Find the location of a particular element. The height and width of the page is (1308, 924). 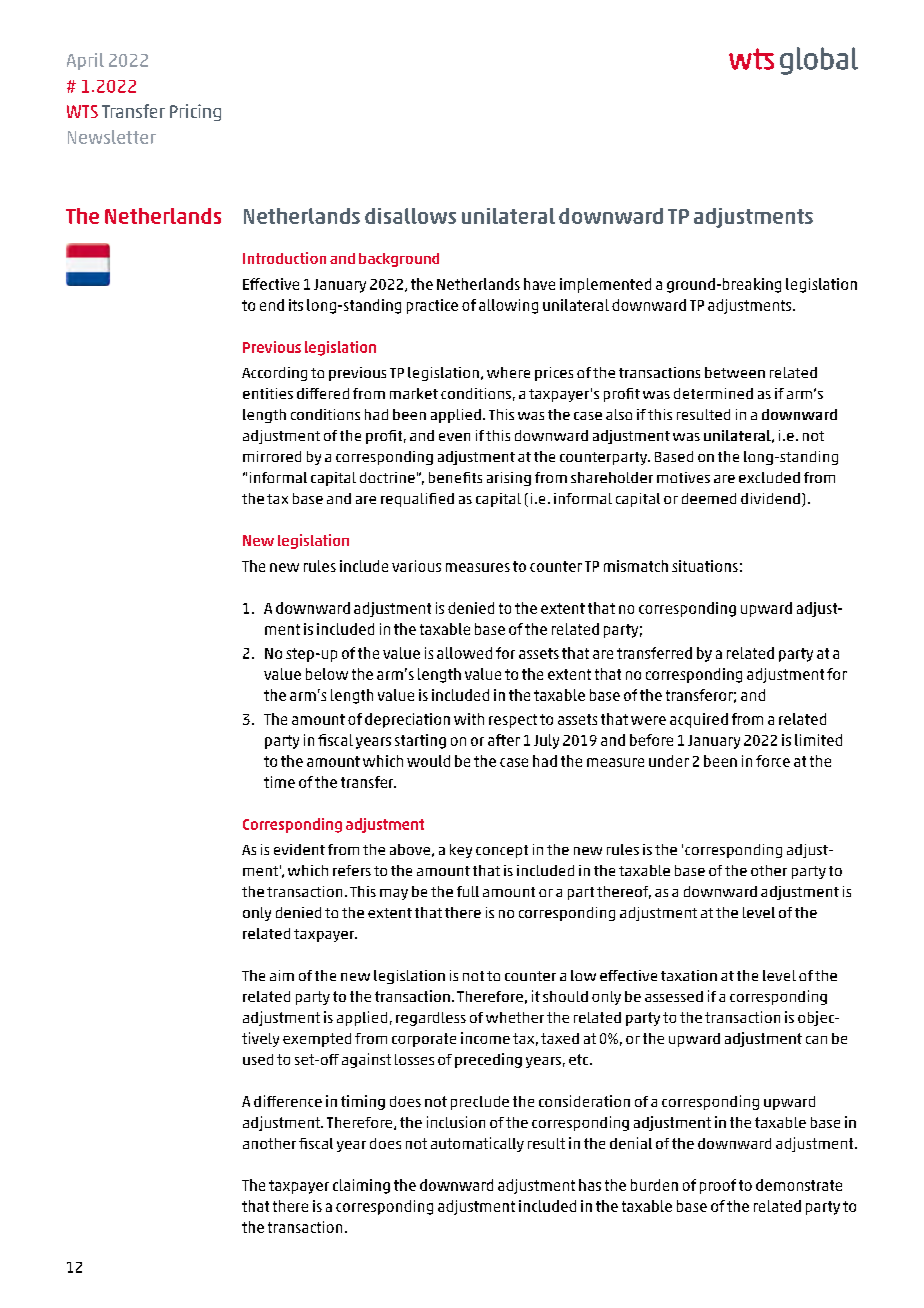

mirrored is located at coordinates (272, 456).
